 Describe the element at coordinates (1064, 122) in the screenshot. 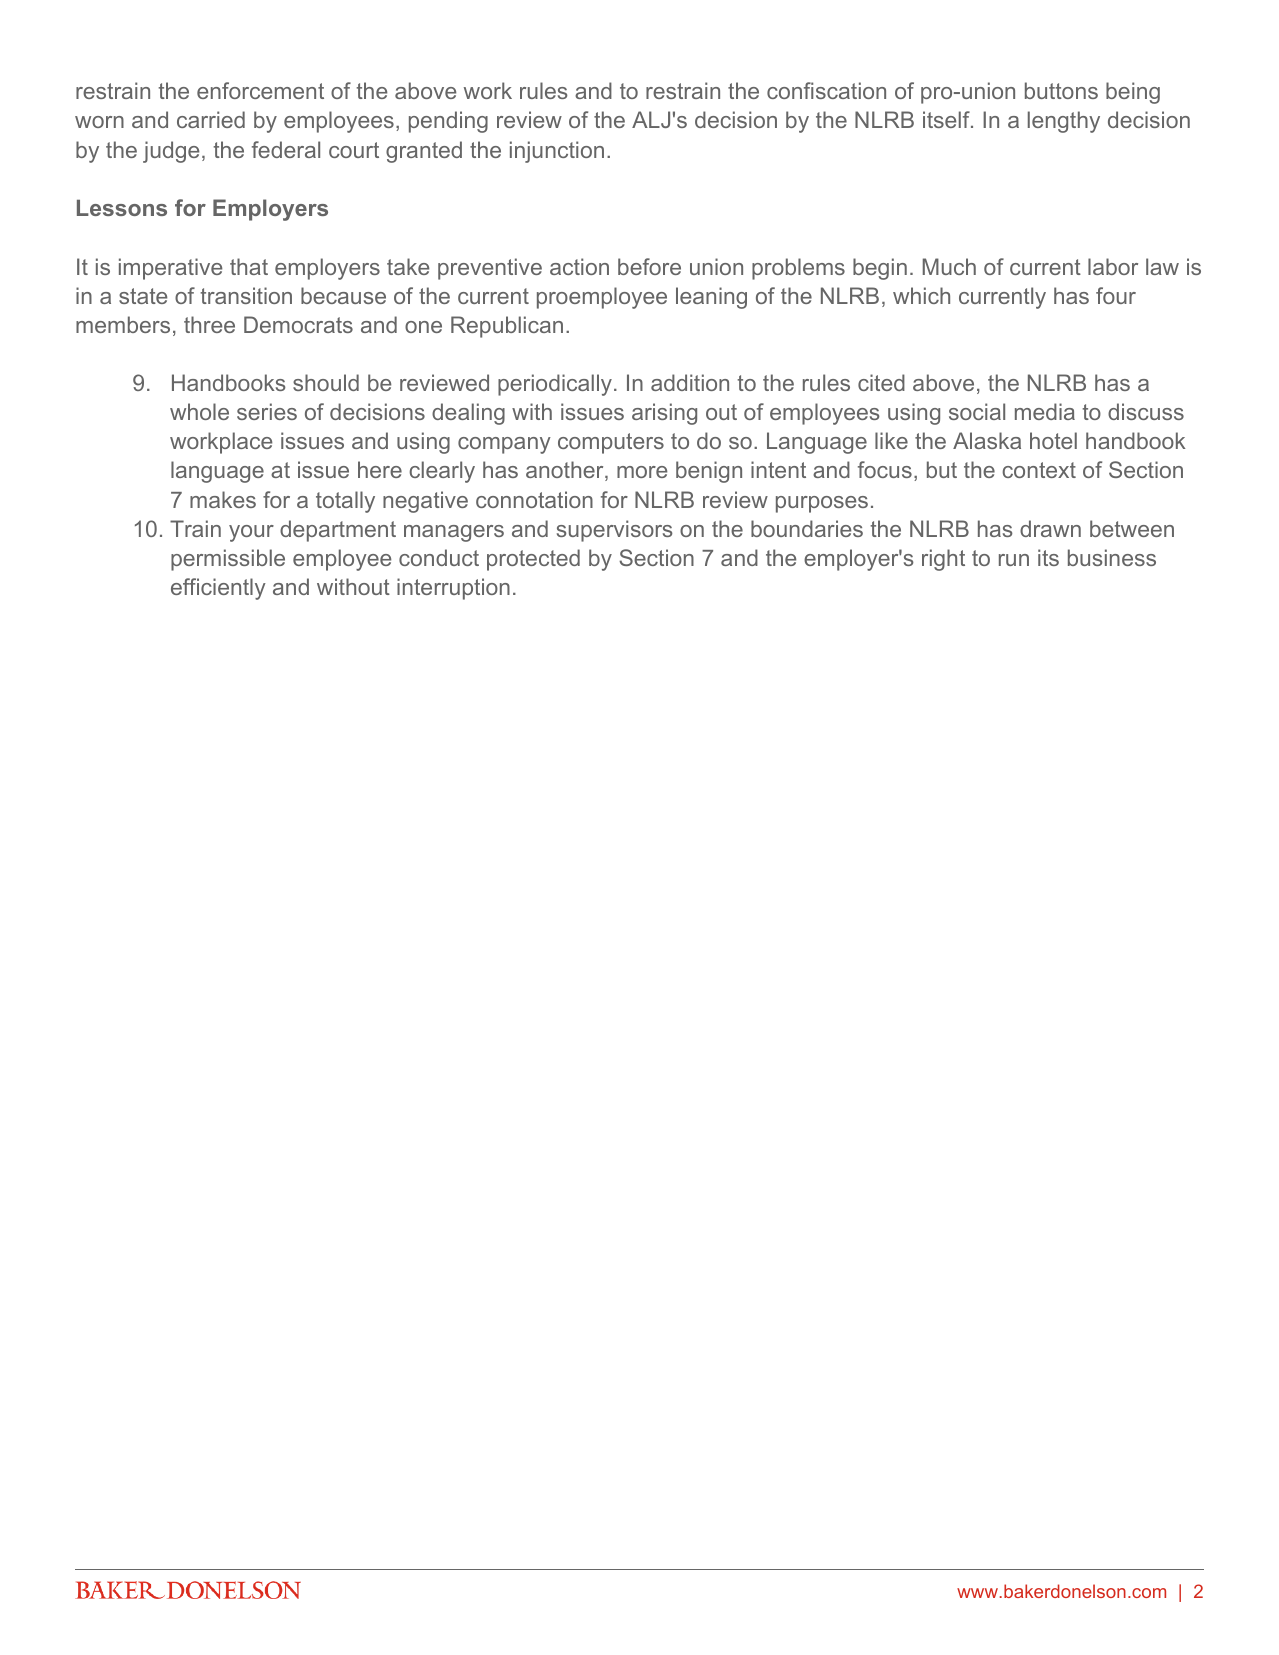

I see `lengthy` at that location.
